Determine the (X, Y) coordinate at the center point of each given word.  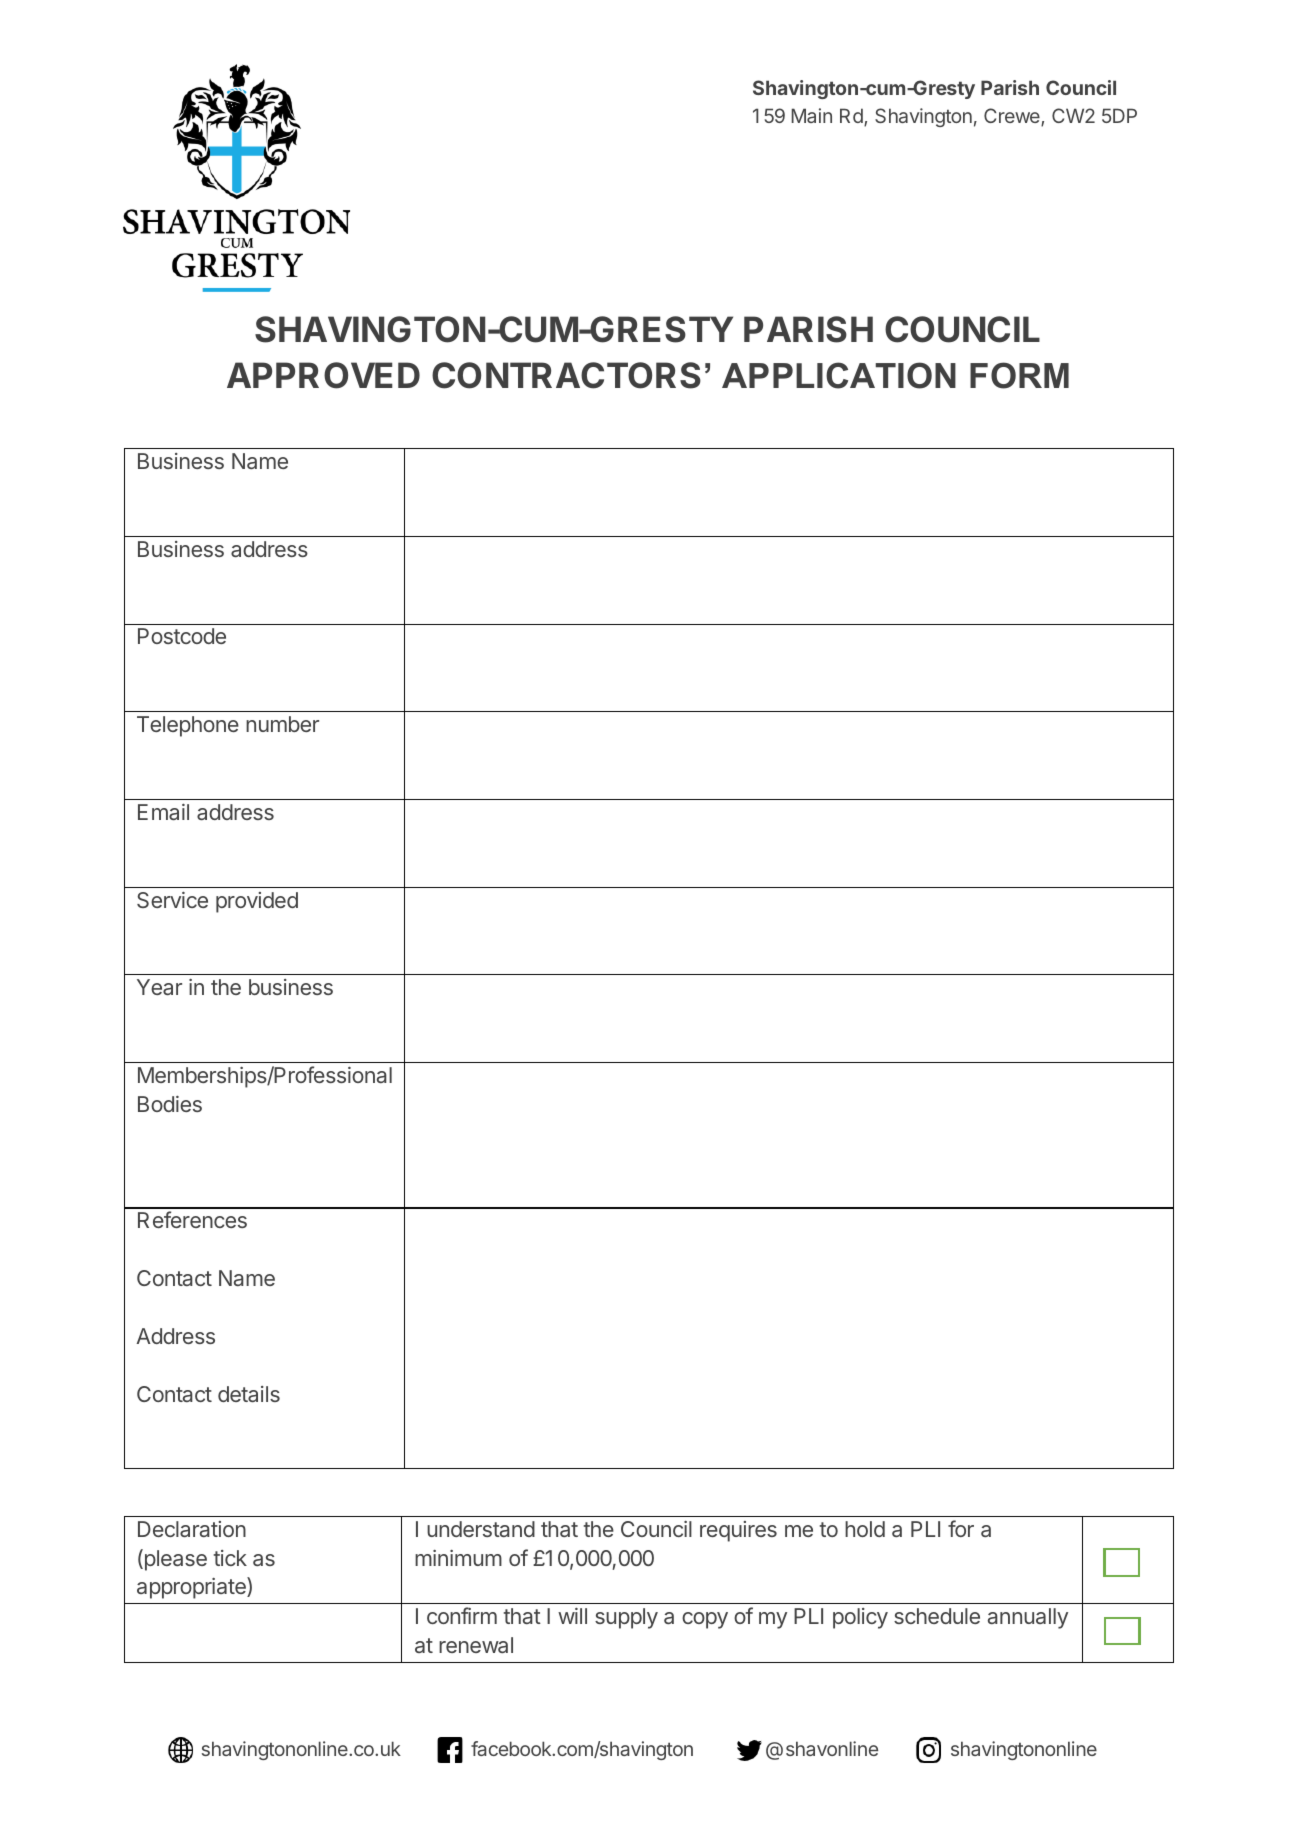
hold (865, 1529)
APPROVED (323, 375)
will (572, 1616)
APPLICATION (839, 375)
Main (811, 115)
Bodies (170, 1104)
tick (230, 1558)
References (192, 1219)
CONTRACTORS (566, 375)
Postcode (182, 636)
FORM (1019, 375)
